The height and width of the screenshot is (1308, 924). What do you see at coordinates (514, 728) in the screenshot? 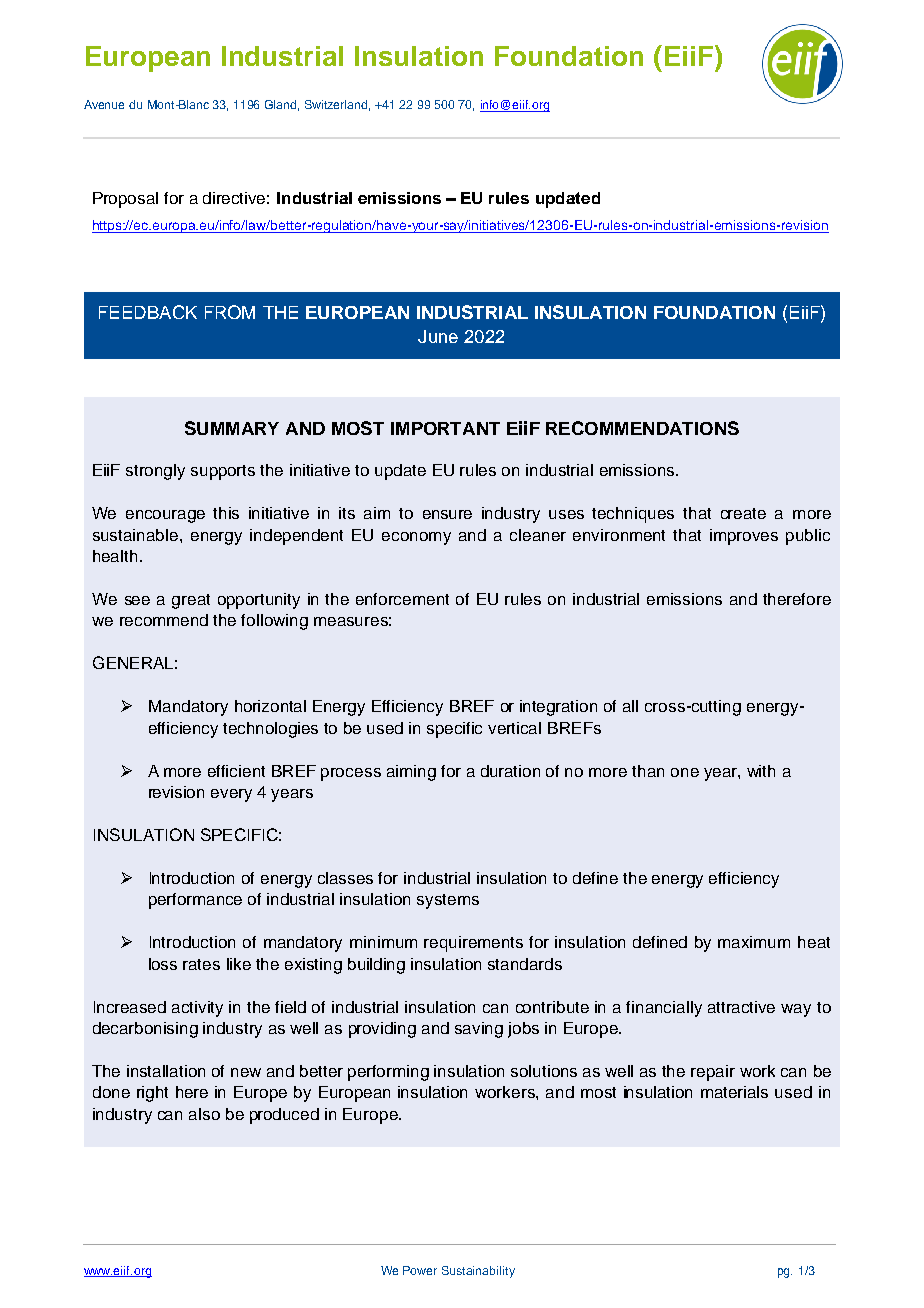
I see `vertical` at bounding box center [514, 728].
